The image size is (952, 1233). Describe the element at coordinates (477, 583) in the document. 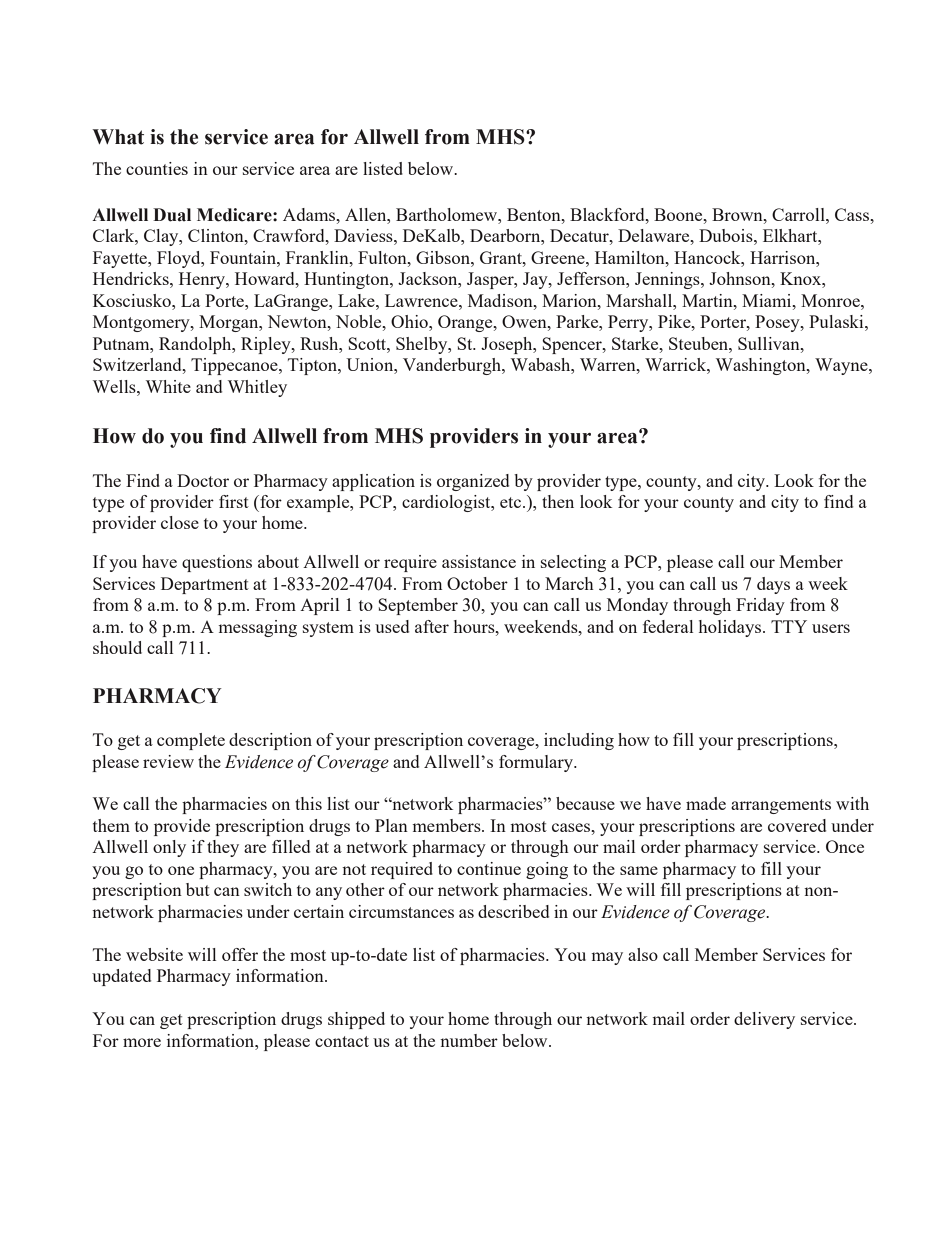

I see `October` at that location.
